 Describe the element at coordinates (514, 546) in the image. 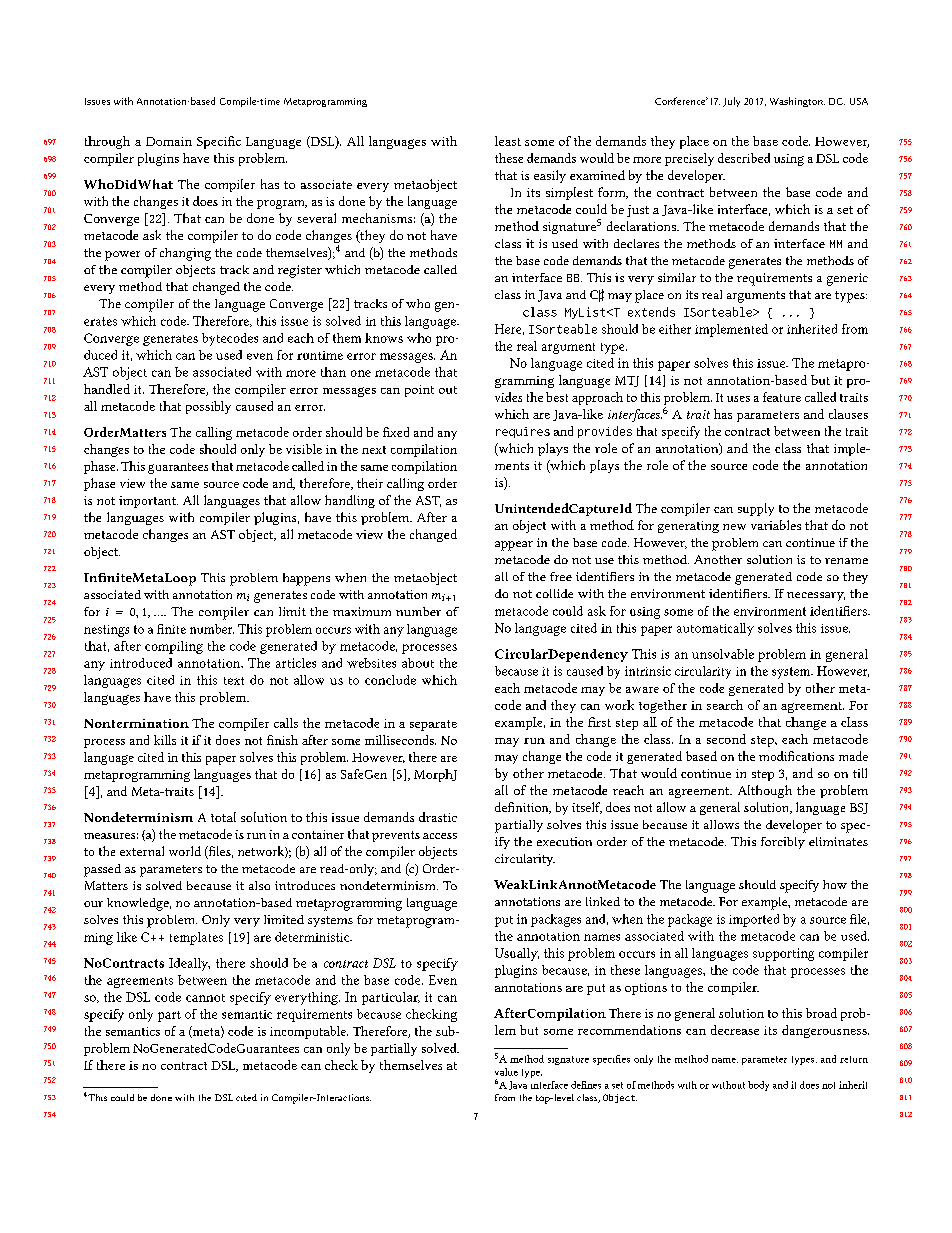

I see `appear` at that location.
